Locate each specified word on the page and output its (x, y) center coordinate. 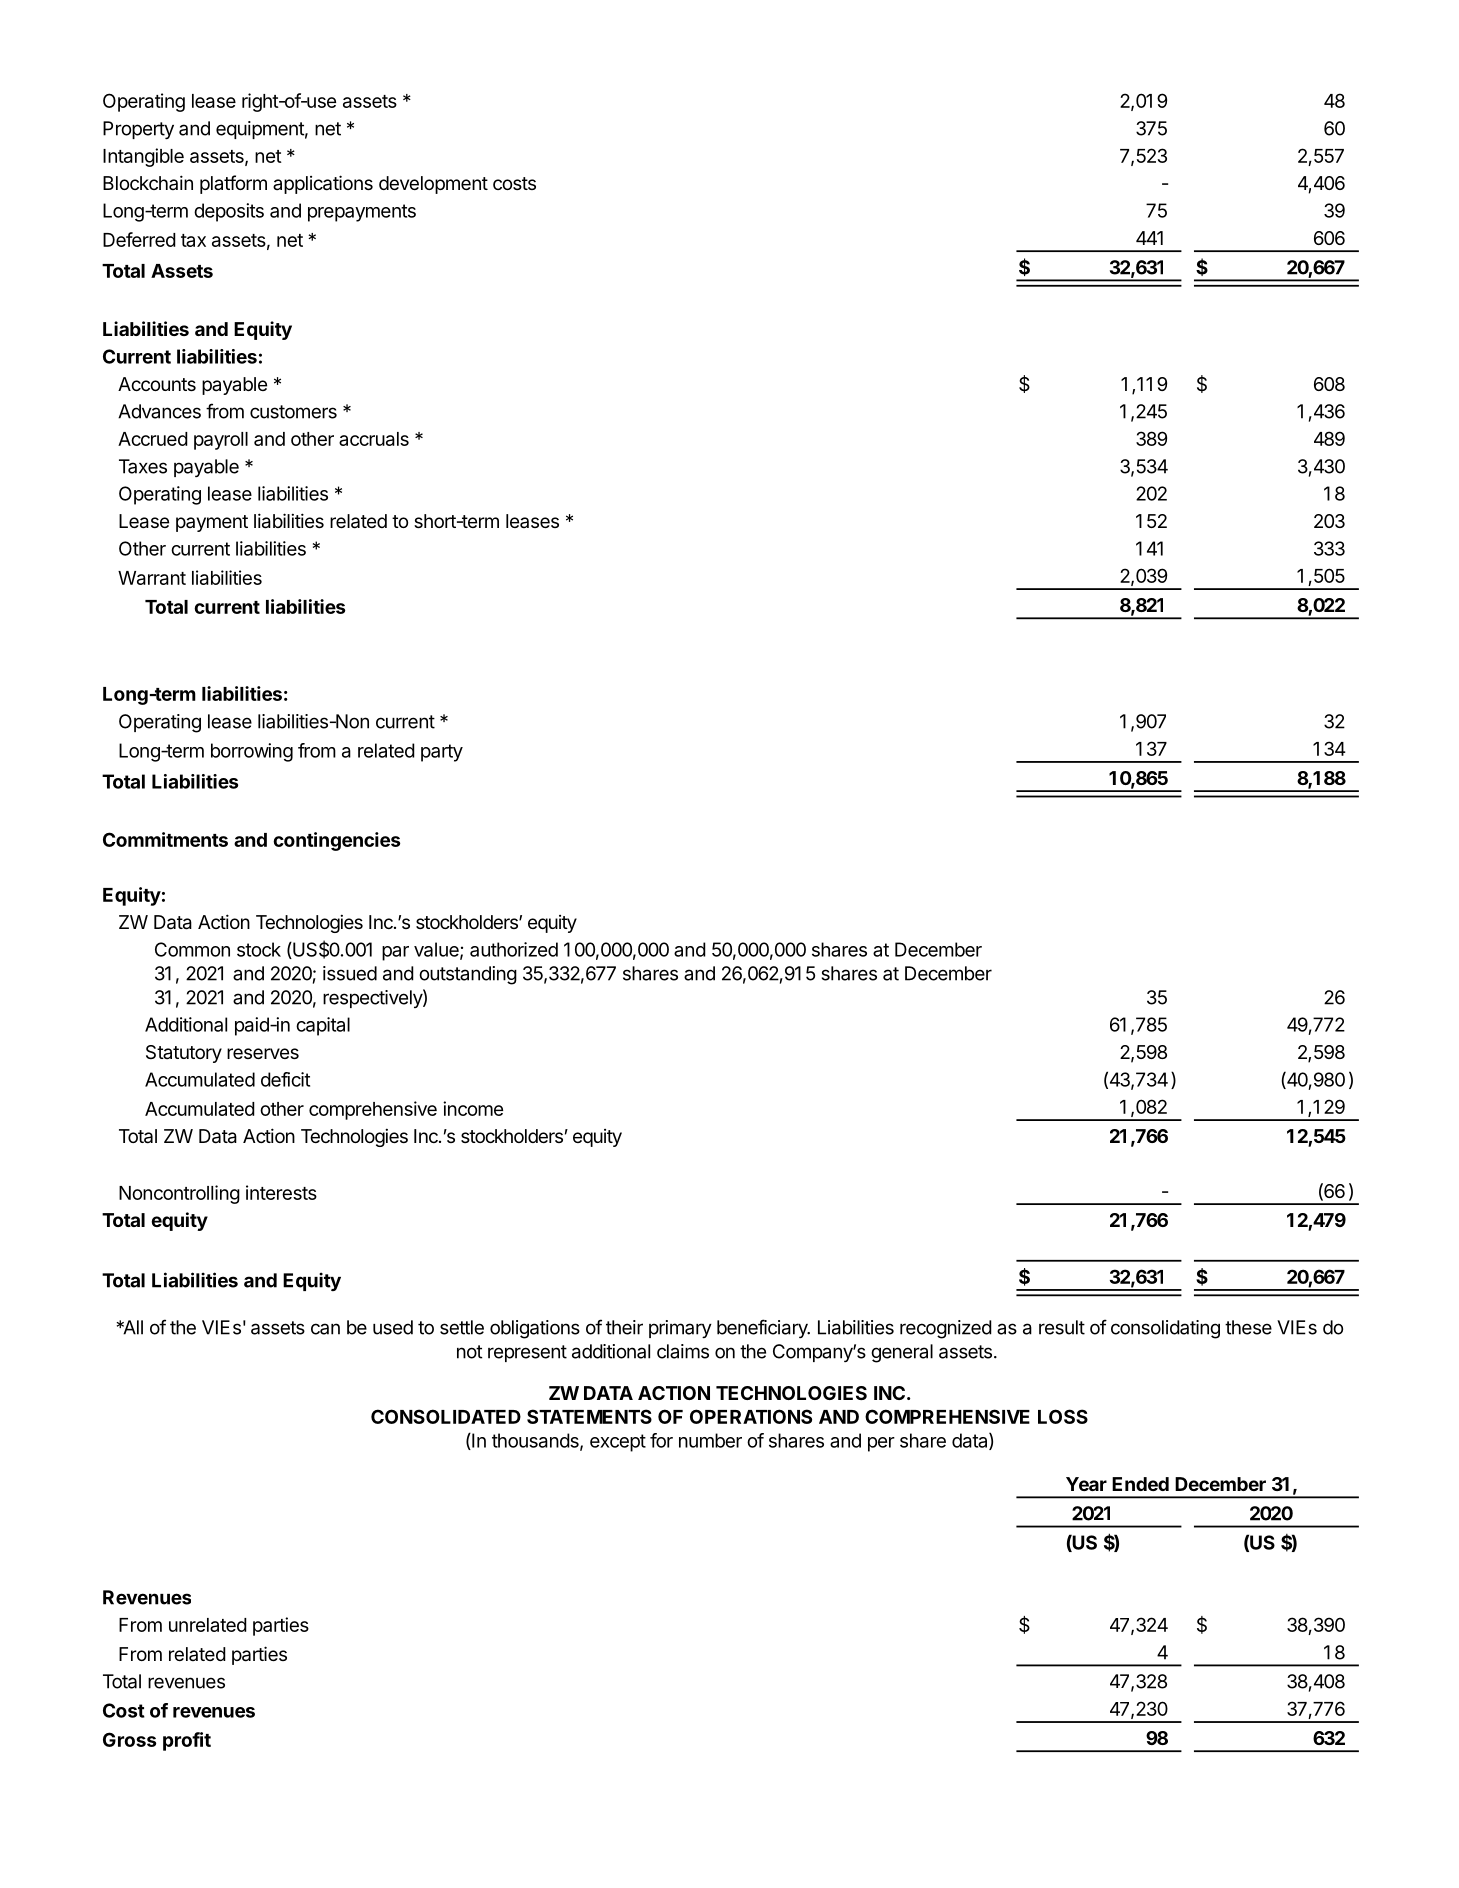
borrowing (252, 752)
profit (187, 1741)
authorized (514, 949)
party (442, 753)
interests (281, 1192)
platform (233, 184)
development (433, 185)
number (710, 1440)
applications (323, 184)
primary (680, 1329)
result (1062, 1327)
